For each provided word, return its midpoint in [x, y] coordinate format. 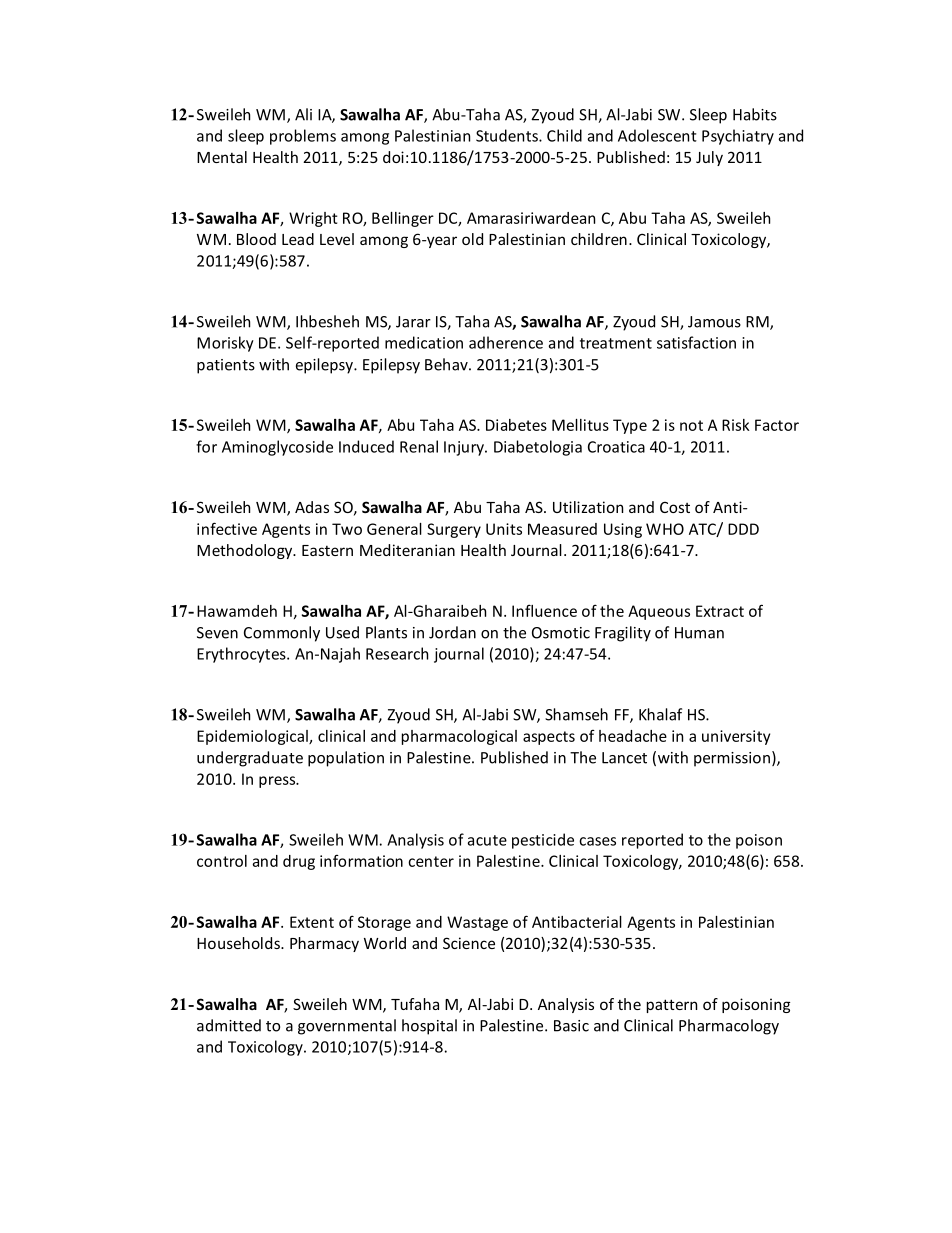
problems [303, 137]
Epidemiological [253, 737]
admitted [229, 1025]
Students [508, 135]
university [736, 737]
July [709, 158]
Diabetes [516, 425]
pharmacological [459, 737]
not [691, 425]
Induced [366, 446]
